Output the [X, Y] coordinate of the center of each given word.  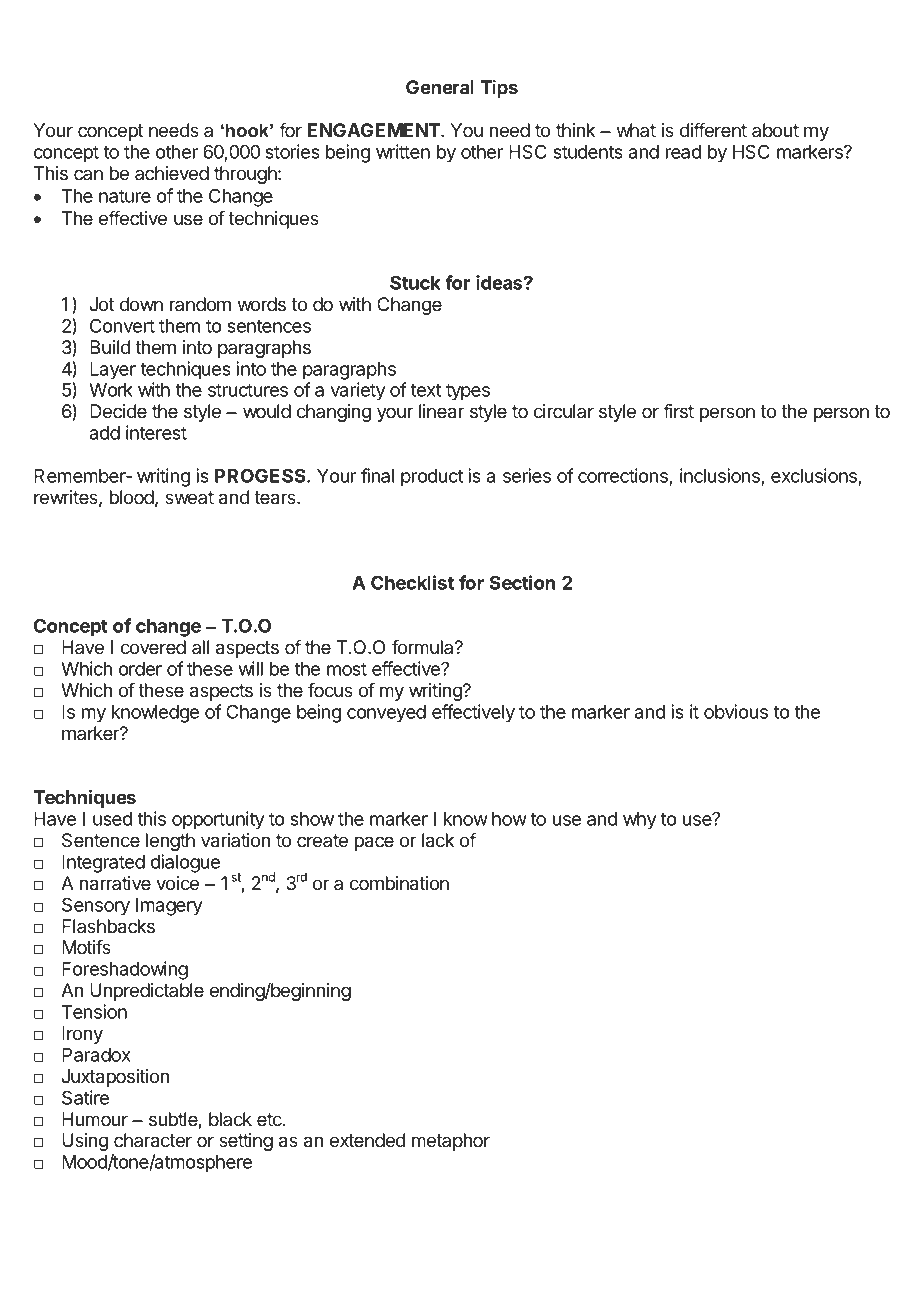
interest [156, 432]
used [112, 819]
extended [367, 1140]
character [153, 1140]
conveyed [386, 714]
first [678, 411]
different [713, 130]
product [432, 478]
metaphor [451, 1142]
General [440, 87]
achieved [172, 173]
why [640, 821]
